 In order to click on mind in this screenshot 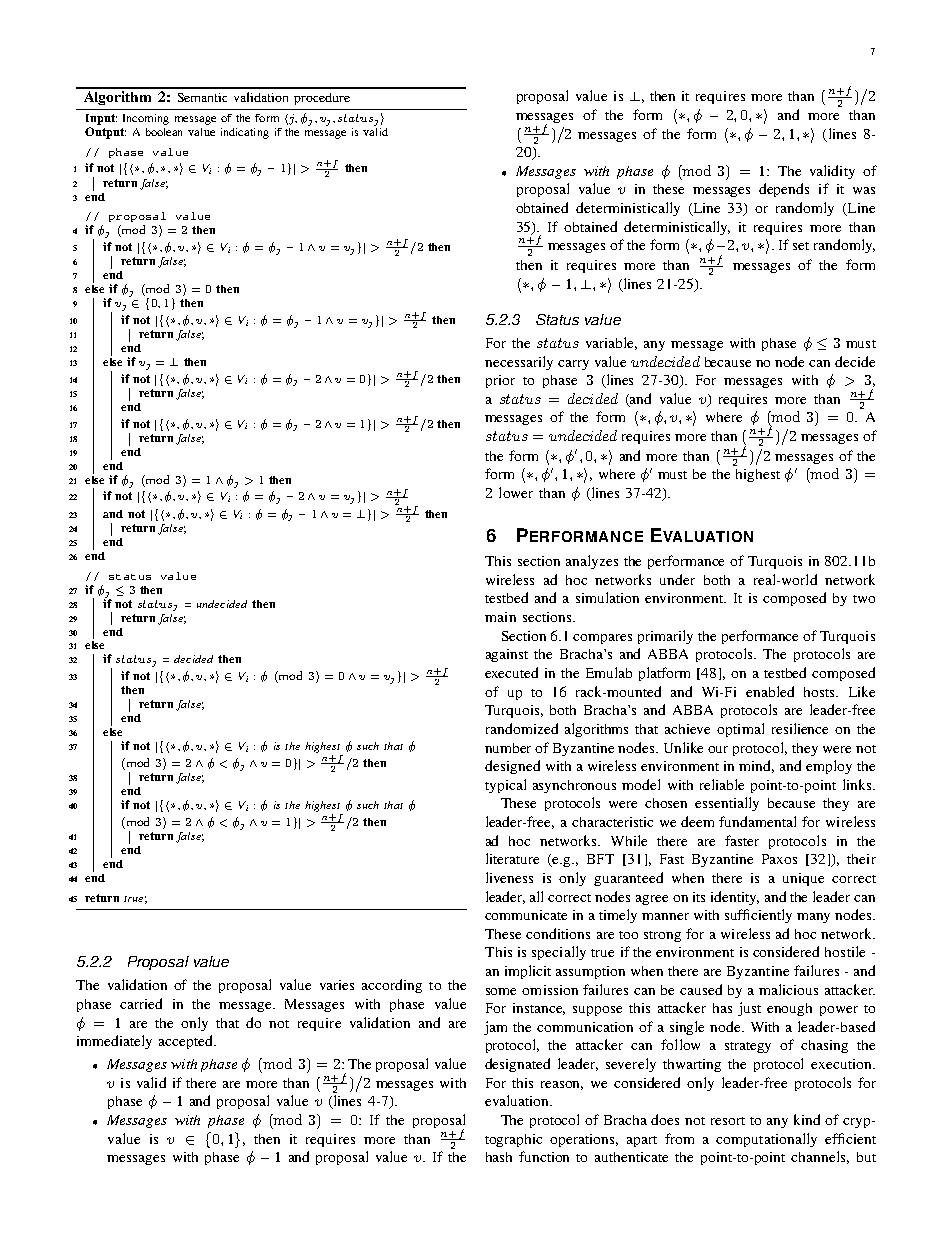, I will do `click(756, 766)`.
